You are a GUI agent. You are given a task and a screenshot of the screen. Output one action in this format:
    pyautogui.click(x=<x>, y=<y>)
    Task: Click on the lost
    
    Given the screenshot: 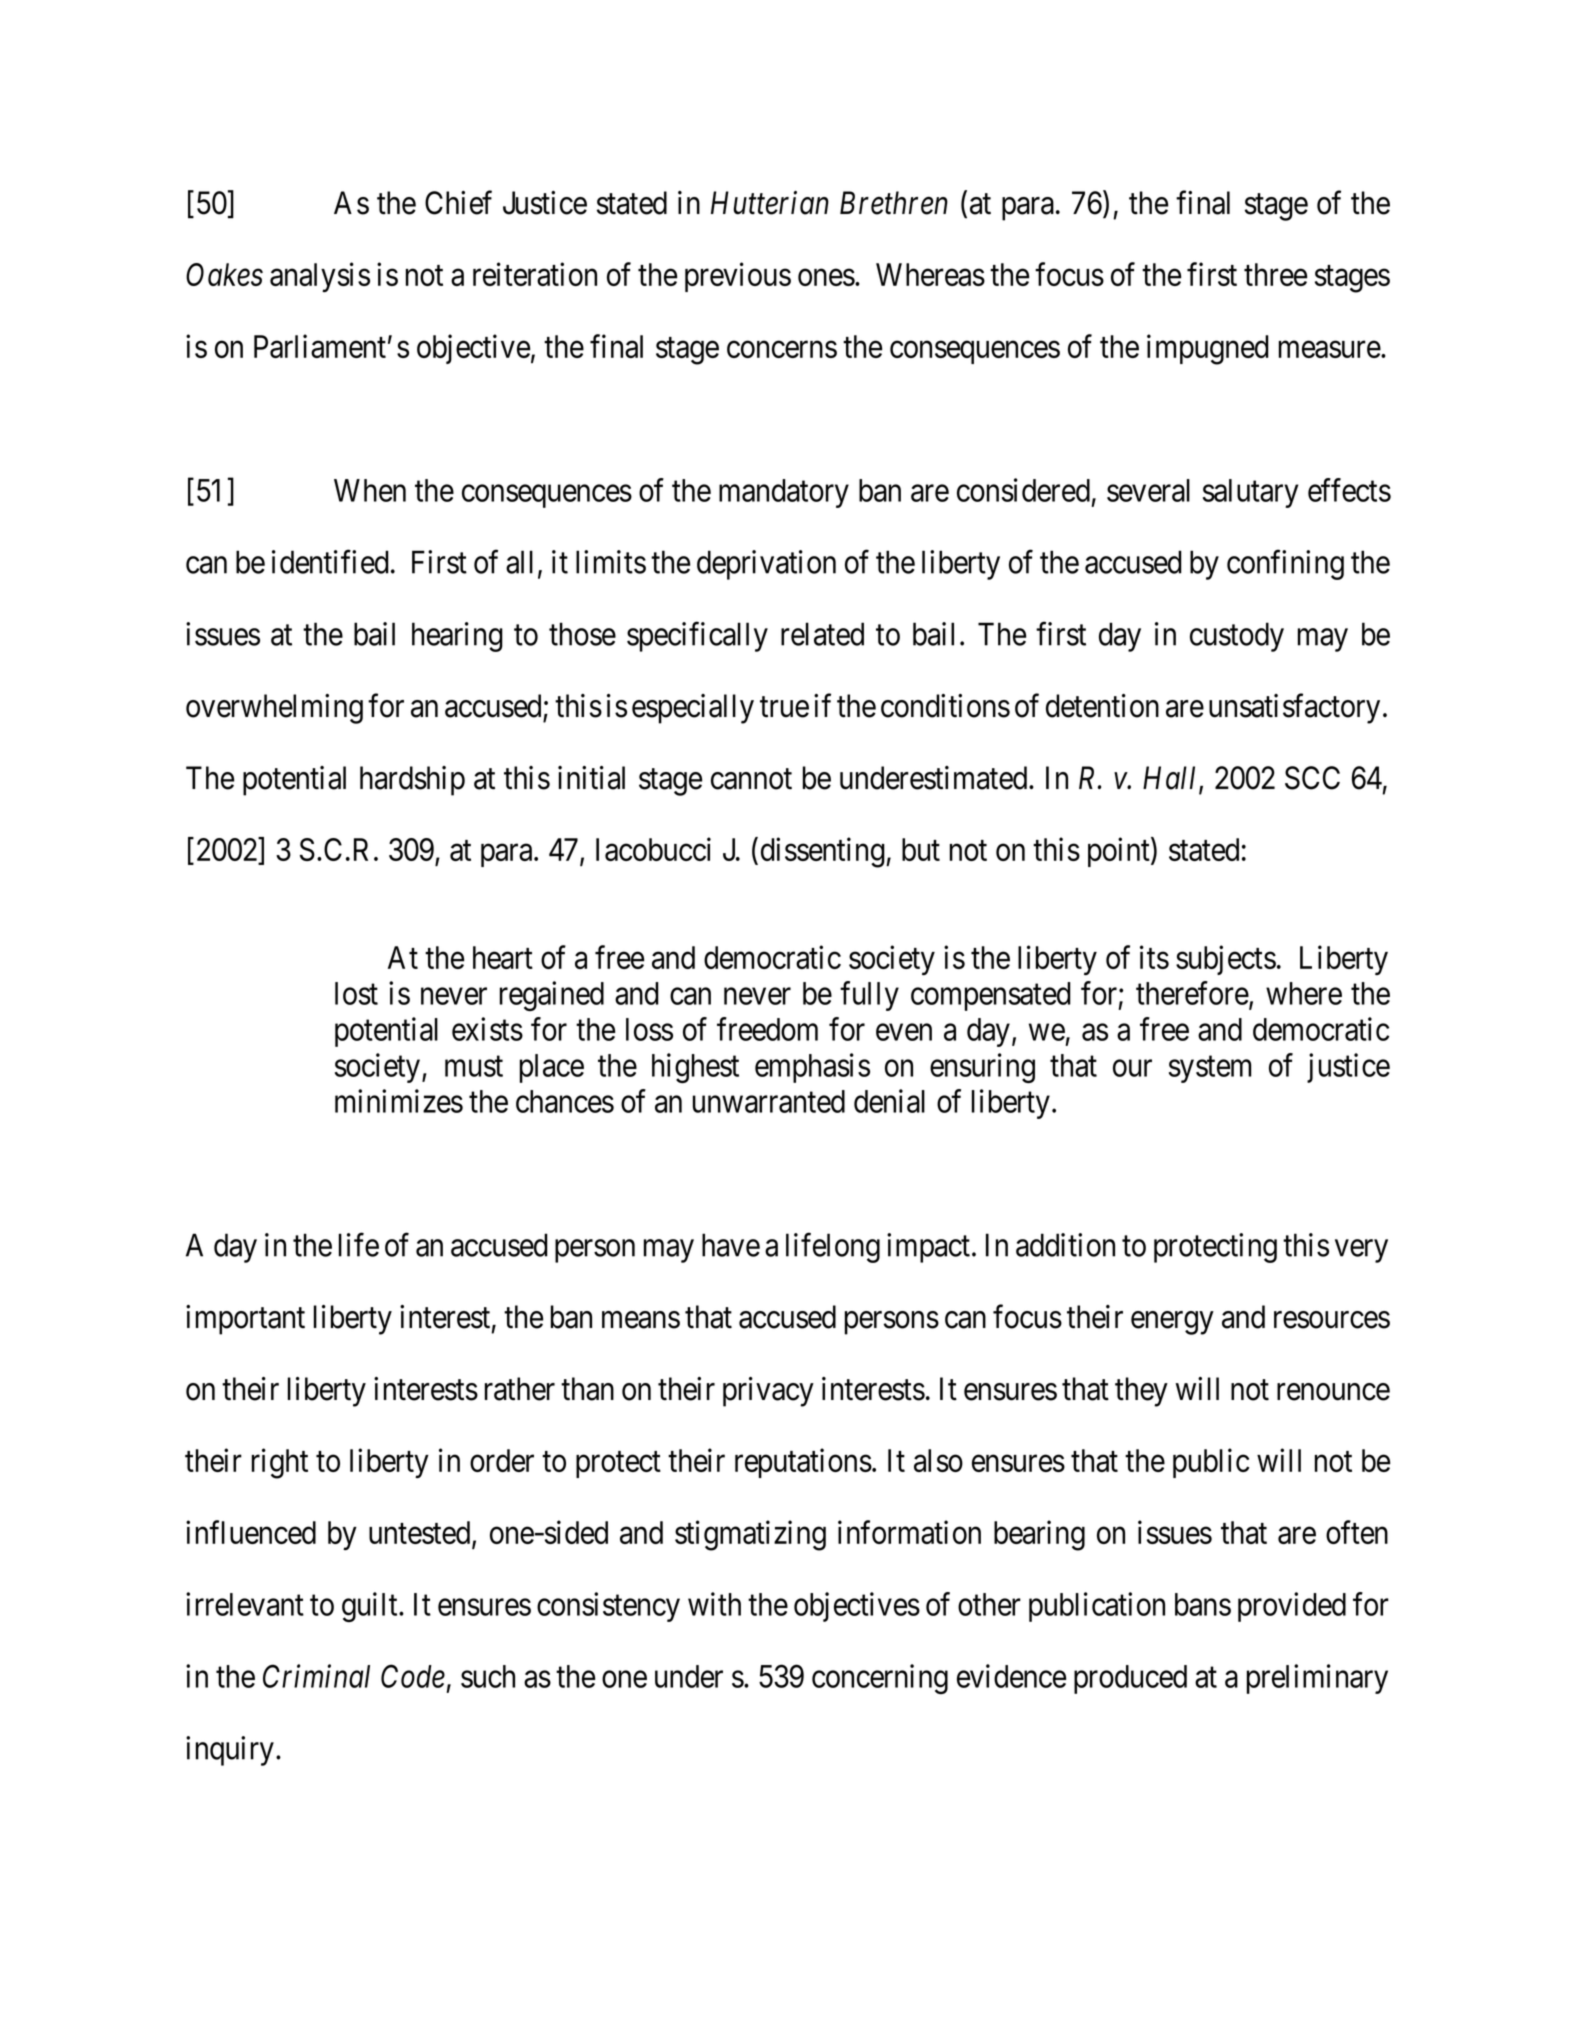 What is the action you would take?
    pyautogui.click(x=356, y=993)
